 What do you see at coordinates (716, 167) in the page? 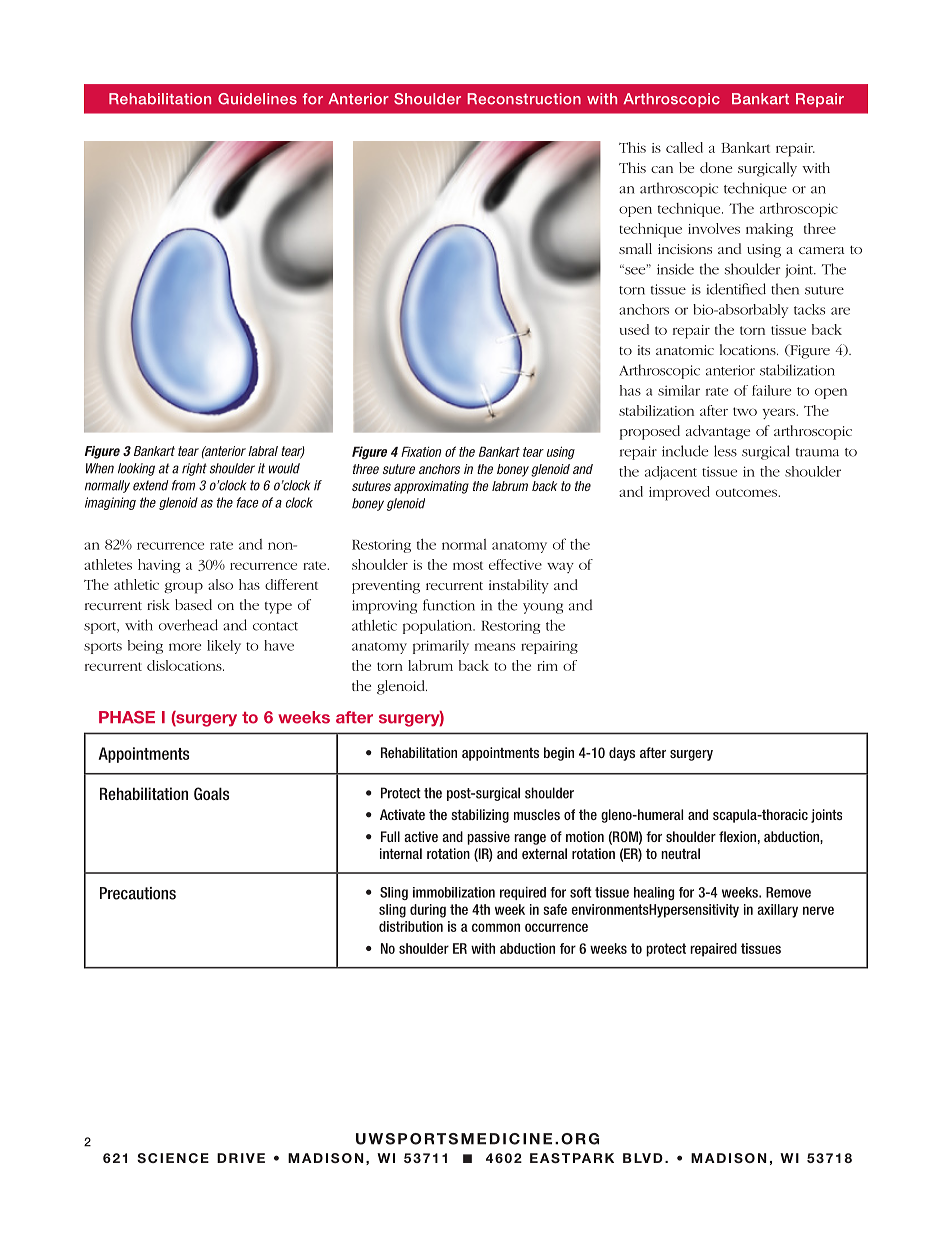
I see `done` at bounding box center [716, 167].
